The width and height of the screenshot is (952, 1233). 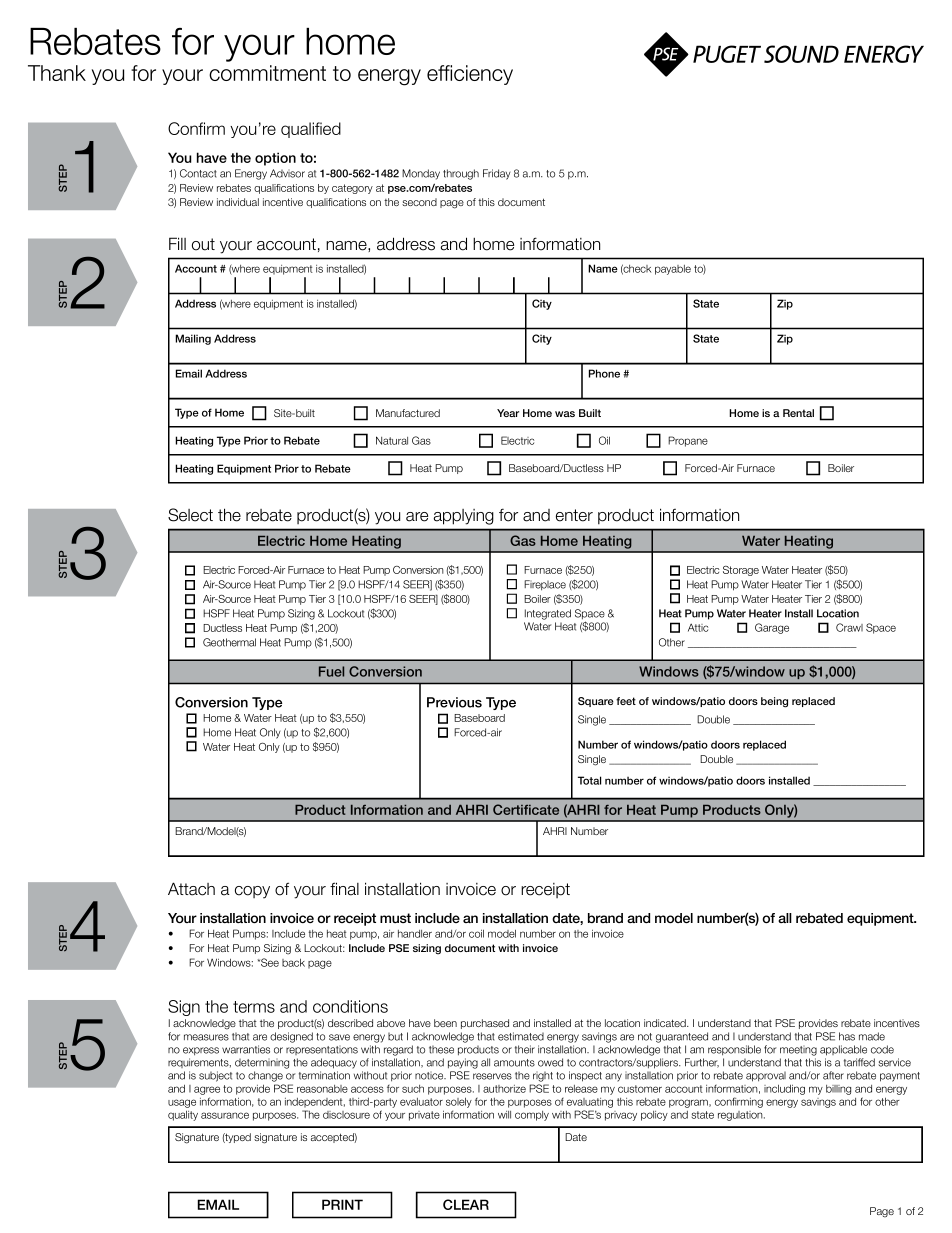 What do you see at coordinates (182, 1103) in the screenshot?
I see `usage` at bounding box center [182, 1103].
